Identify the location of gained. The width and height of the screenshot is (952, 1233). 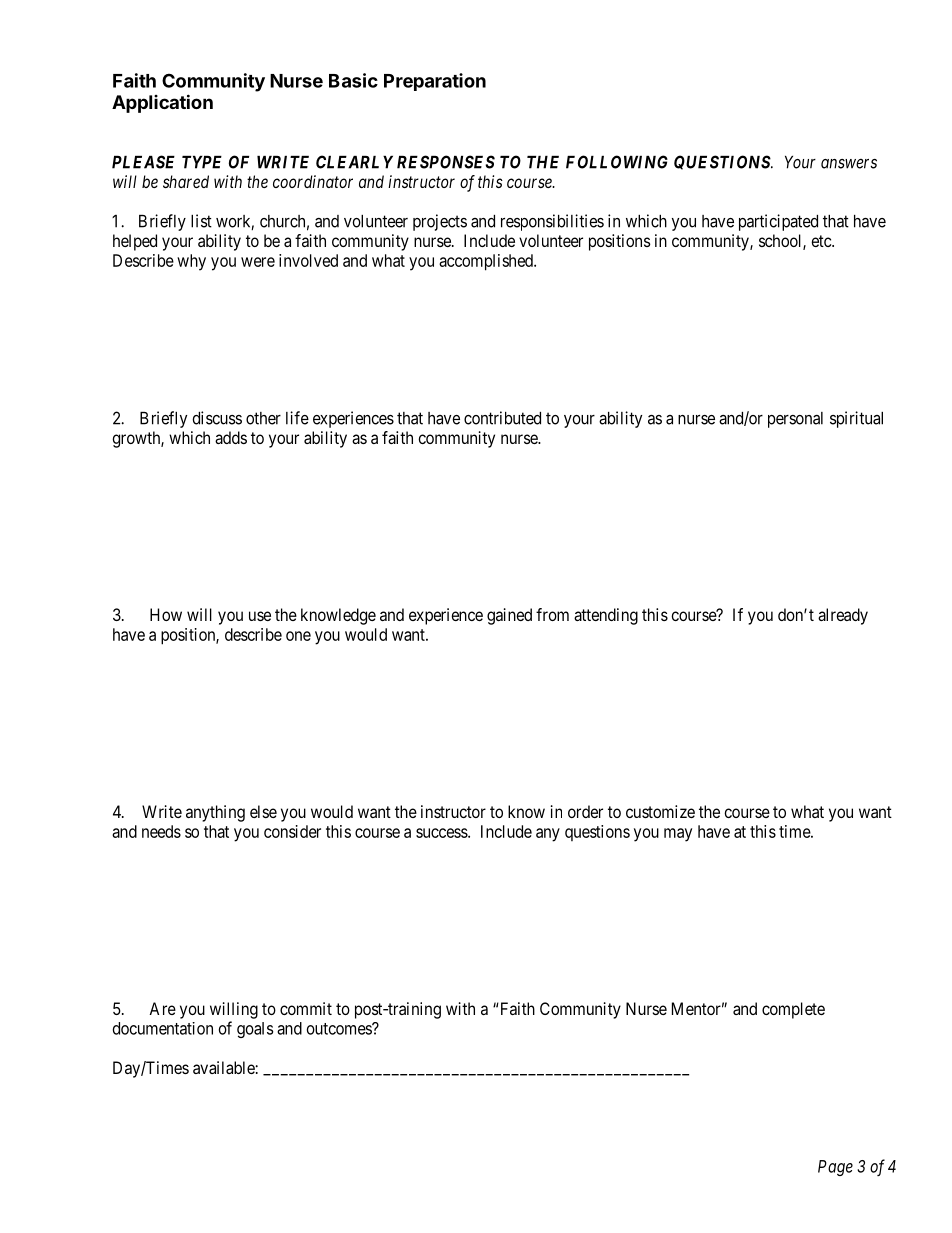
(509, 616).
